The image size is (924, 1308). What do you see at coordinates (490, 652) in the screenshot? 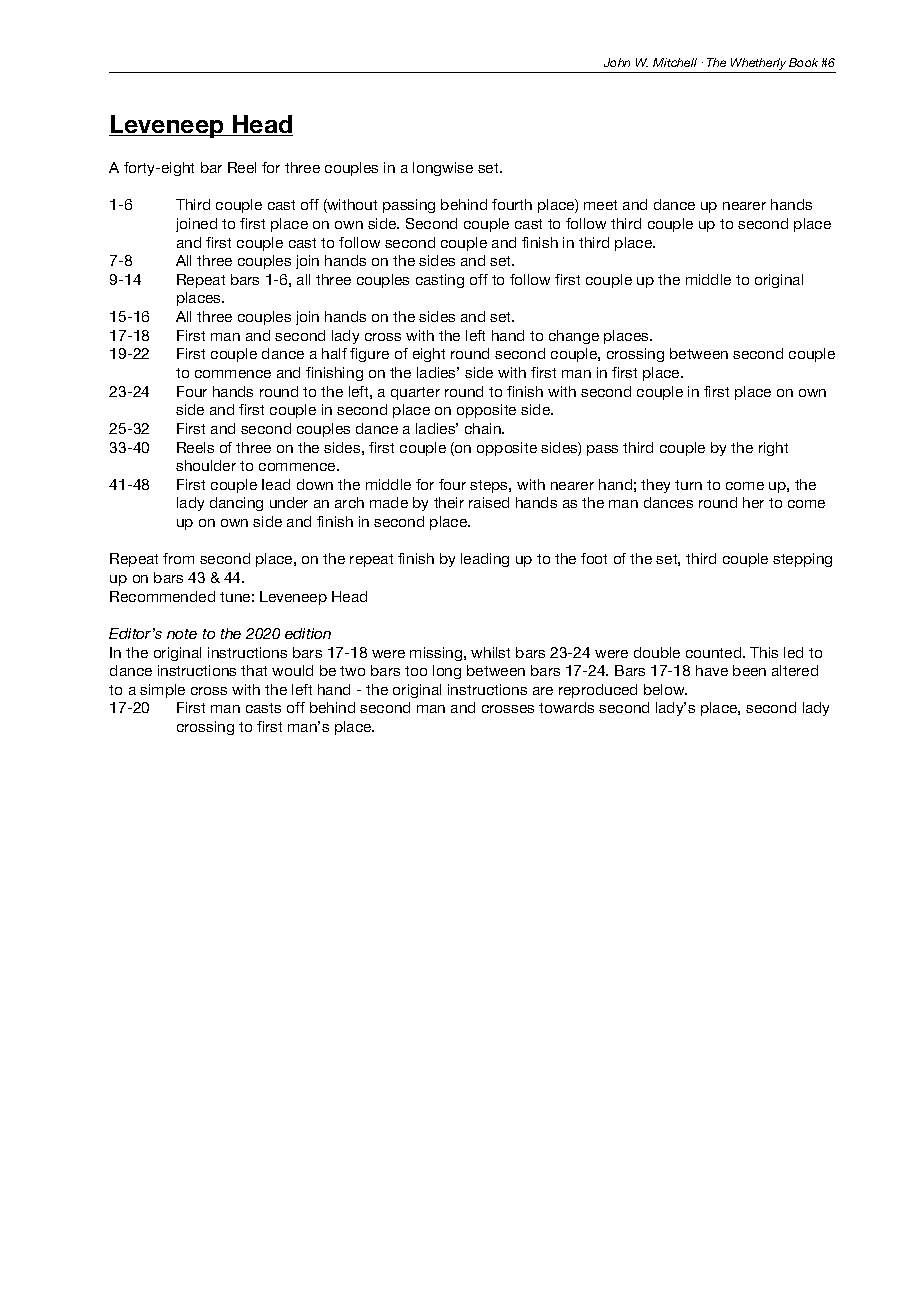
I see `whilst` at bounding box center [490, 652].
